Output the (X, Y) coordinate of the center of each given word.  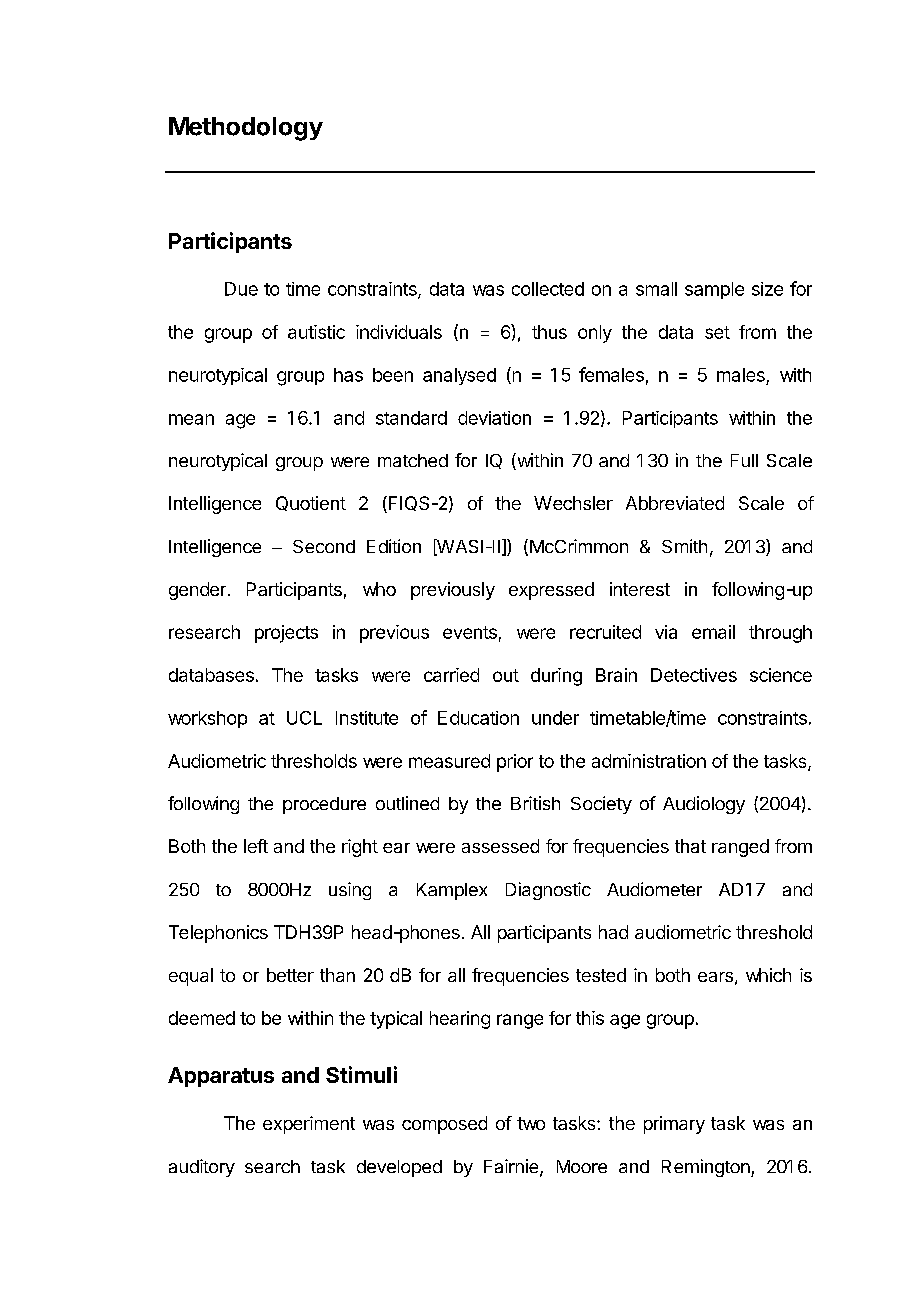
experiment (309, 1125)
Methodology (246, 129)
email (713, 632)
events (470, 632)
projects (286, 634)
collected (548, 289)
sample (714, 290)
